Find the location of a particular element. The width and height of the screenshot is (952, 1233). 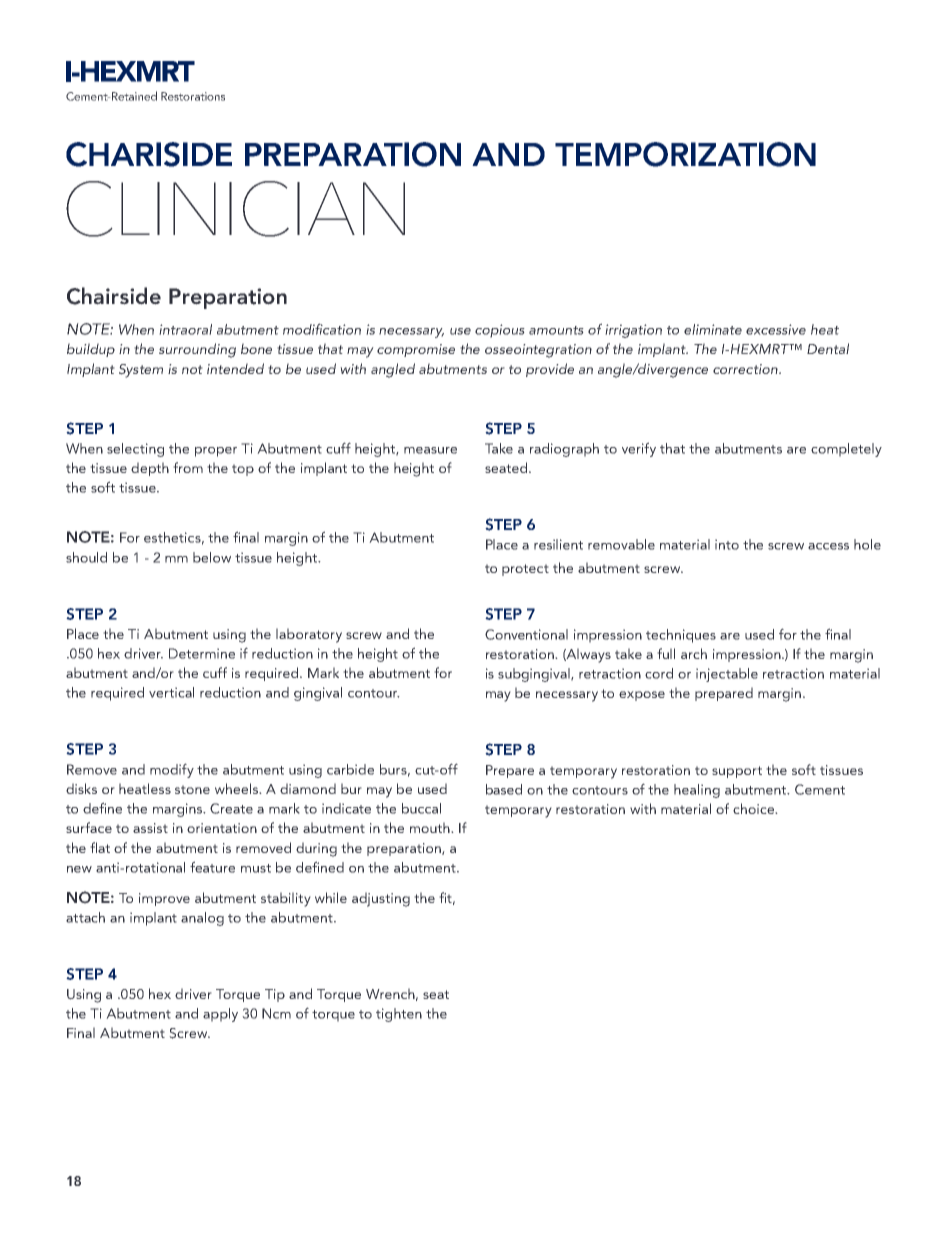

from is located at coordinates (188, 467).
